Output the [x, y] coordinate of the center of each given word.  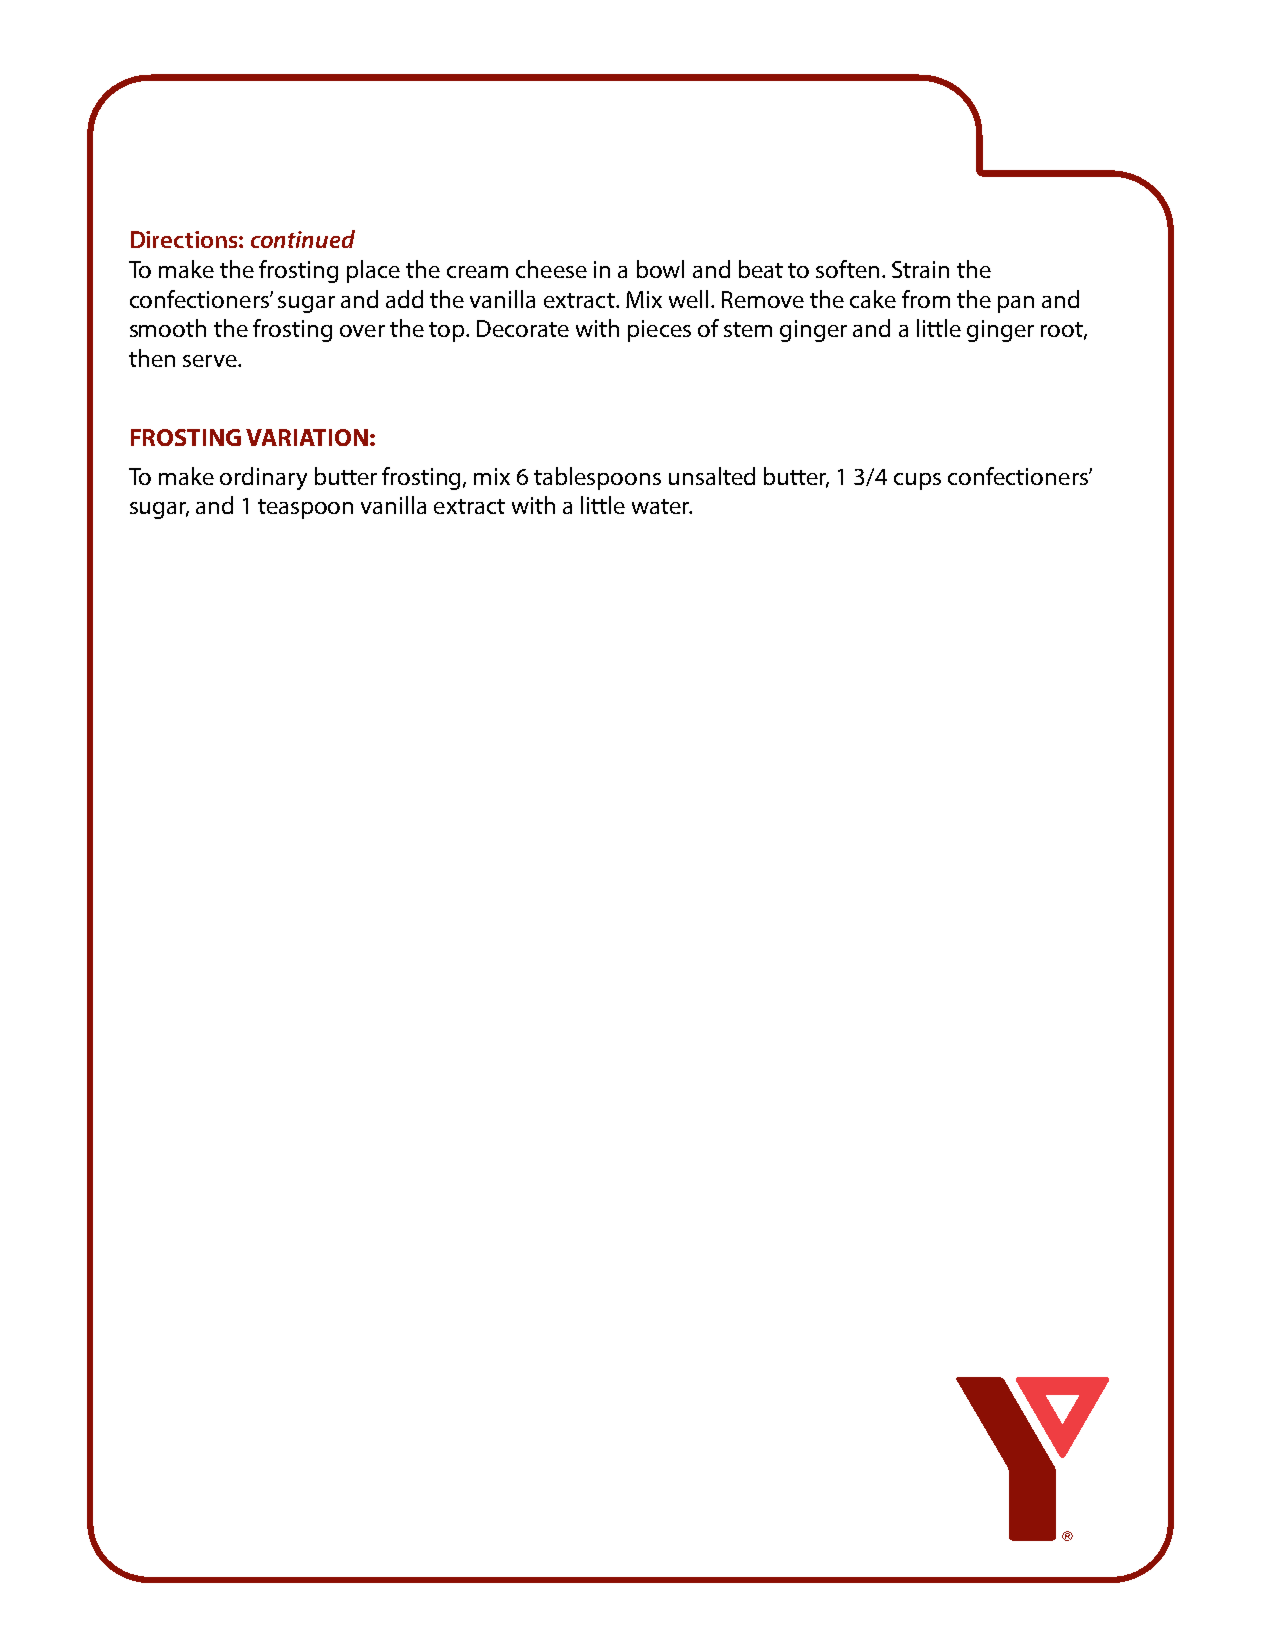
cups [917, 481]
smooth [168, 328]
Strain [920, 269]
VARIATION [307, 437]
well [688, 299]
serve [211, 361]
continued [303, 239]
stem [748, 329]
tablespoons [597, 478]
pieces [659, 331]
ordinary [263, 478]
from [926, 299]
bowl [660, 269]
